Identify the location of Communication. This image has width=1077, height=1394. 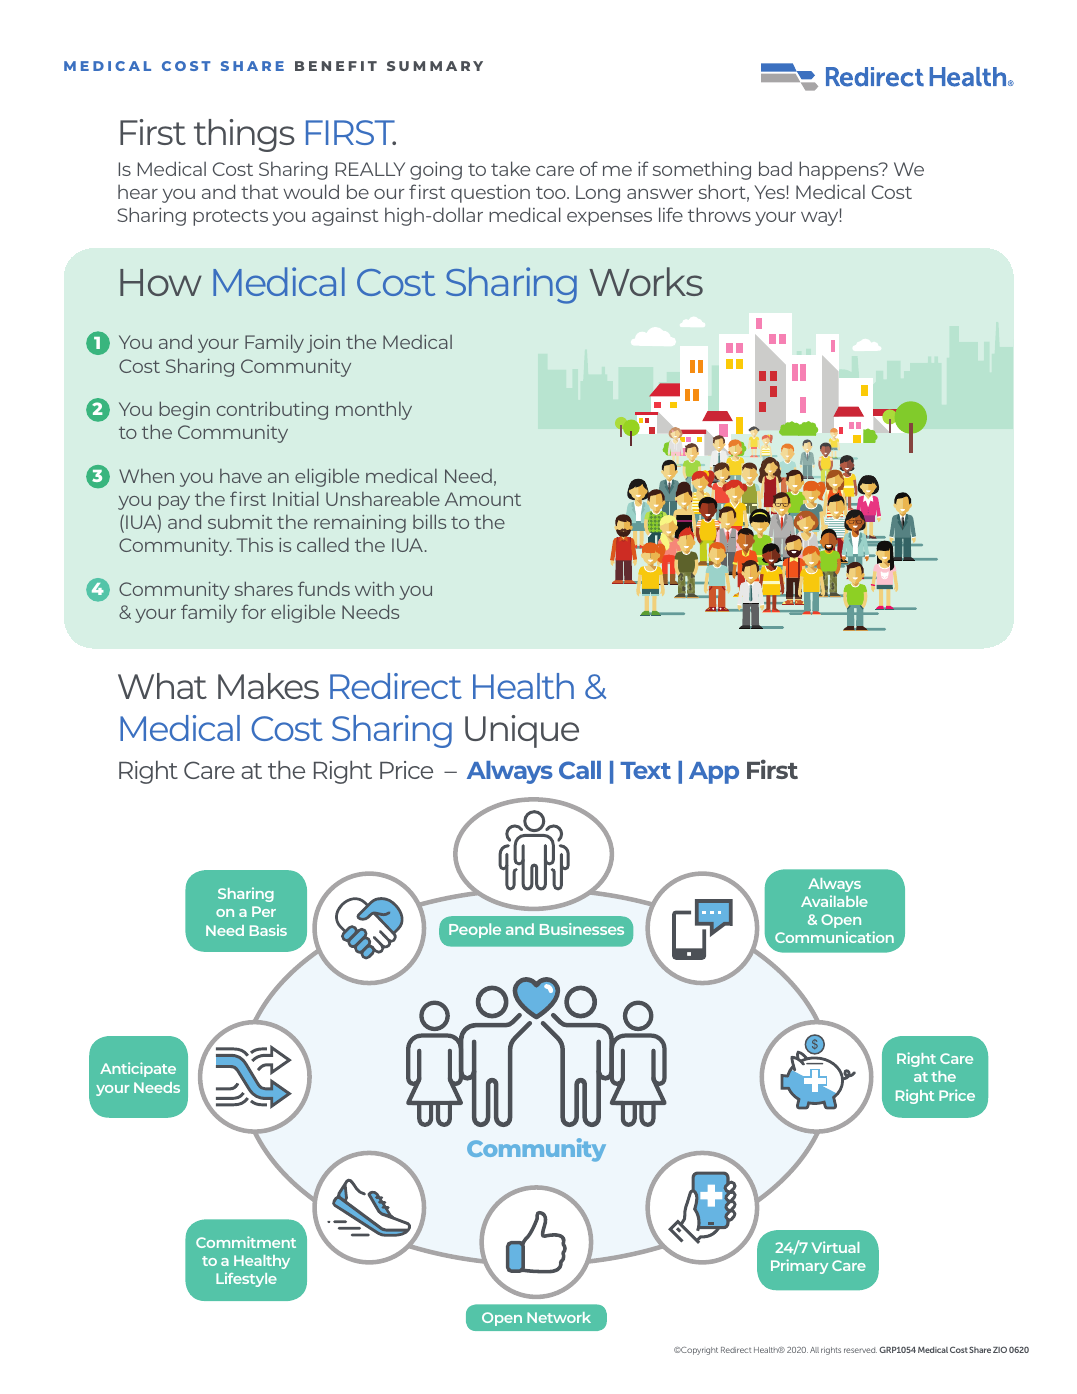
(834, 937).
